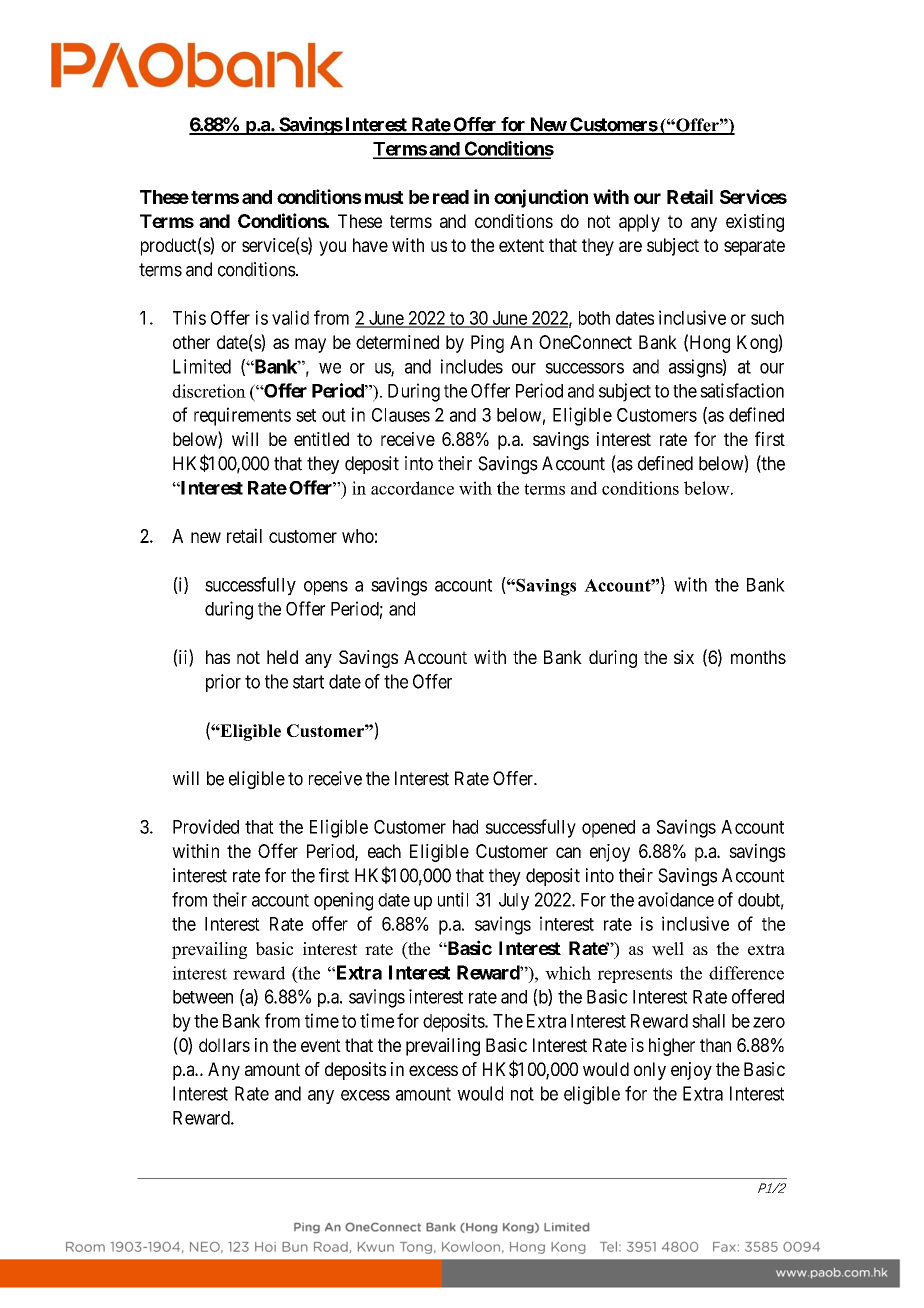  I want to click on held, so click(282, 657).
